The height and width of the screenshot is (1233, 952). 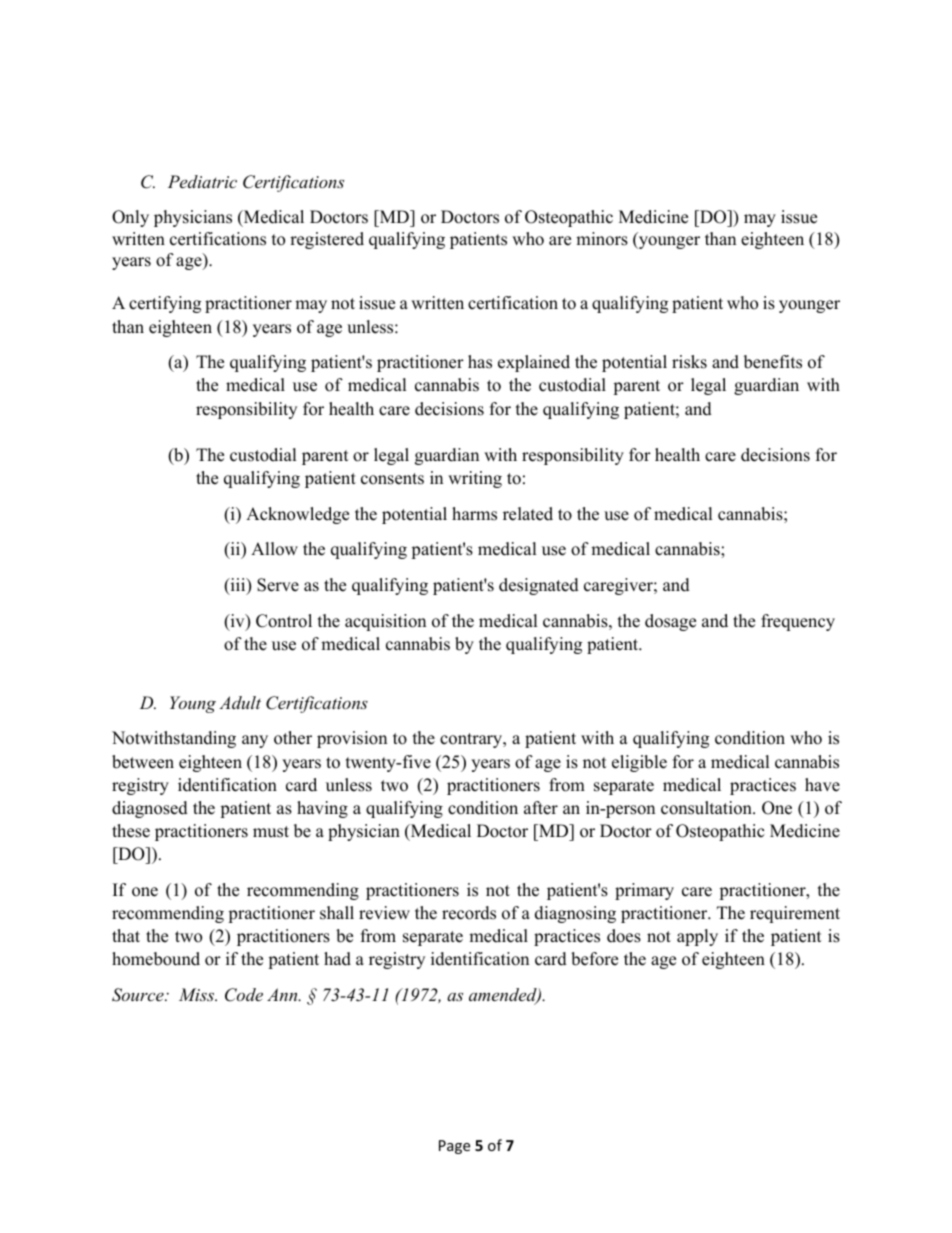 I want to click on requirement, so click(x=795, y=914).
